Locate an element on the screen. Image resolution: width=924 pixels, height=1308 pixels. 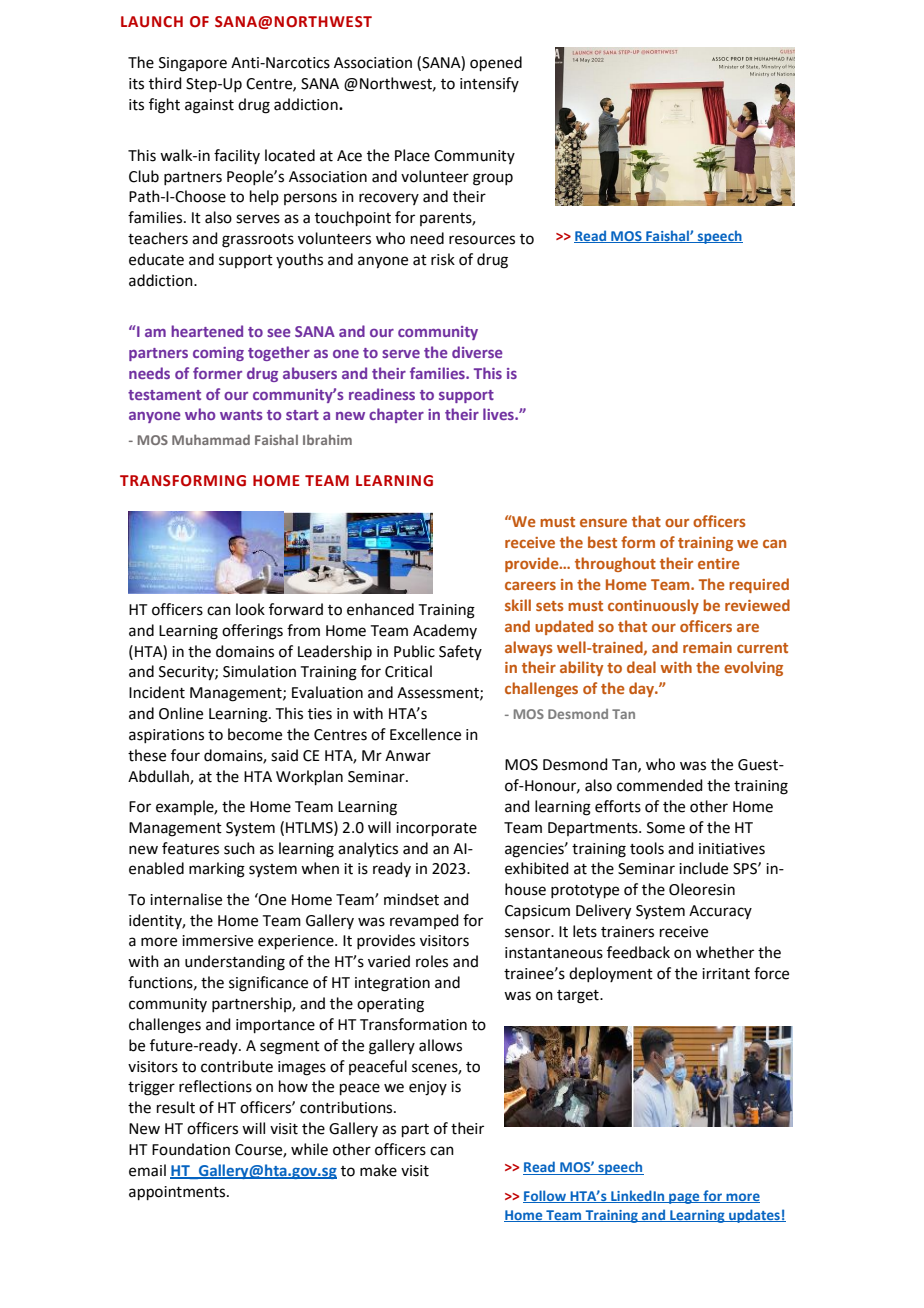
Excellence is located at coordinates (425, 734).
